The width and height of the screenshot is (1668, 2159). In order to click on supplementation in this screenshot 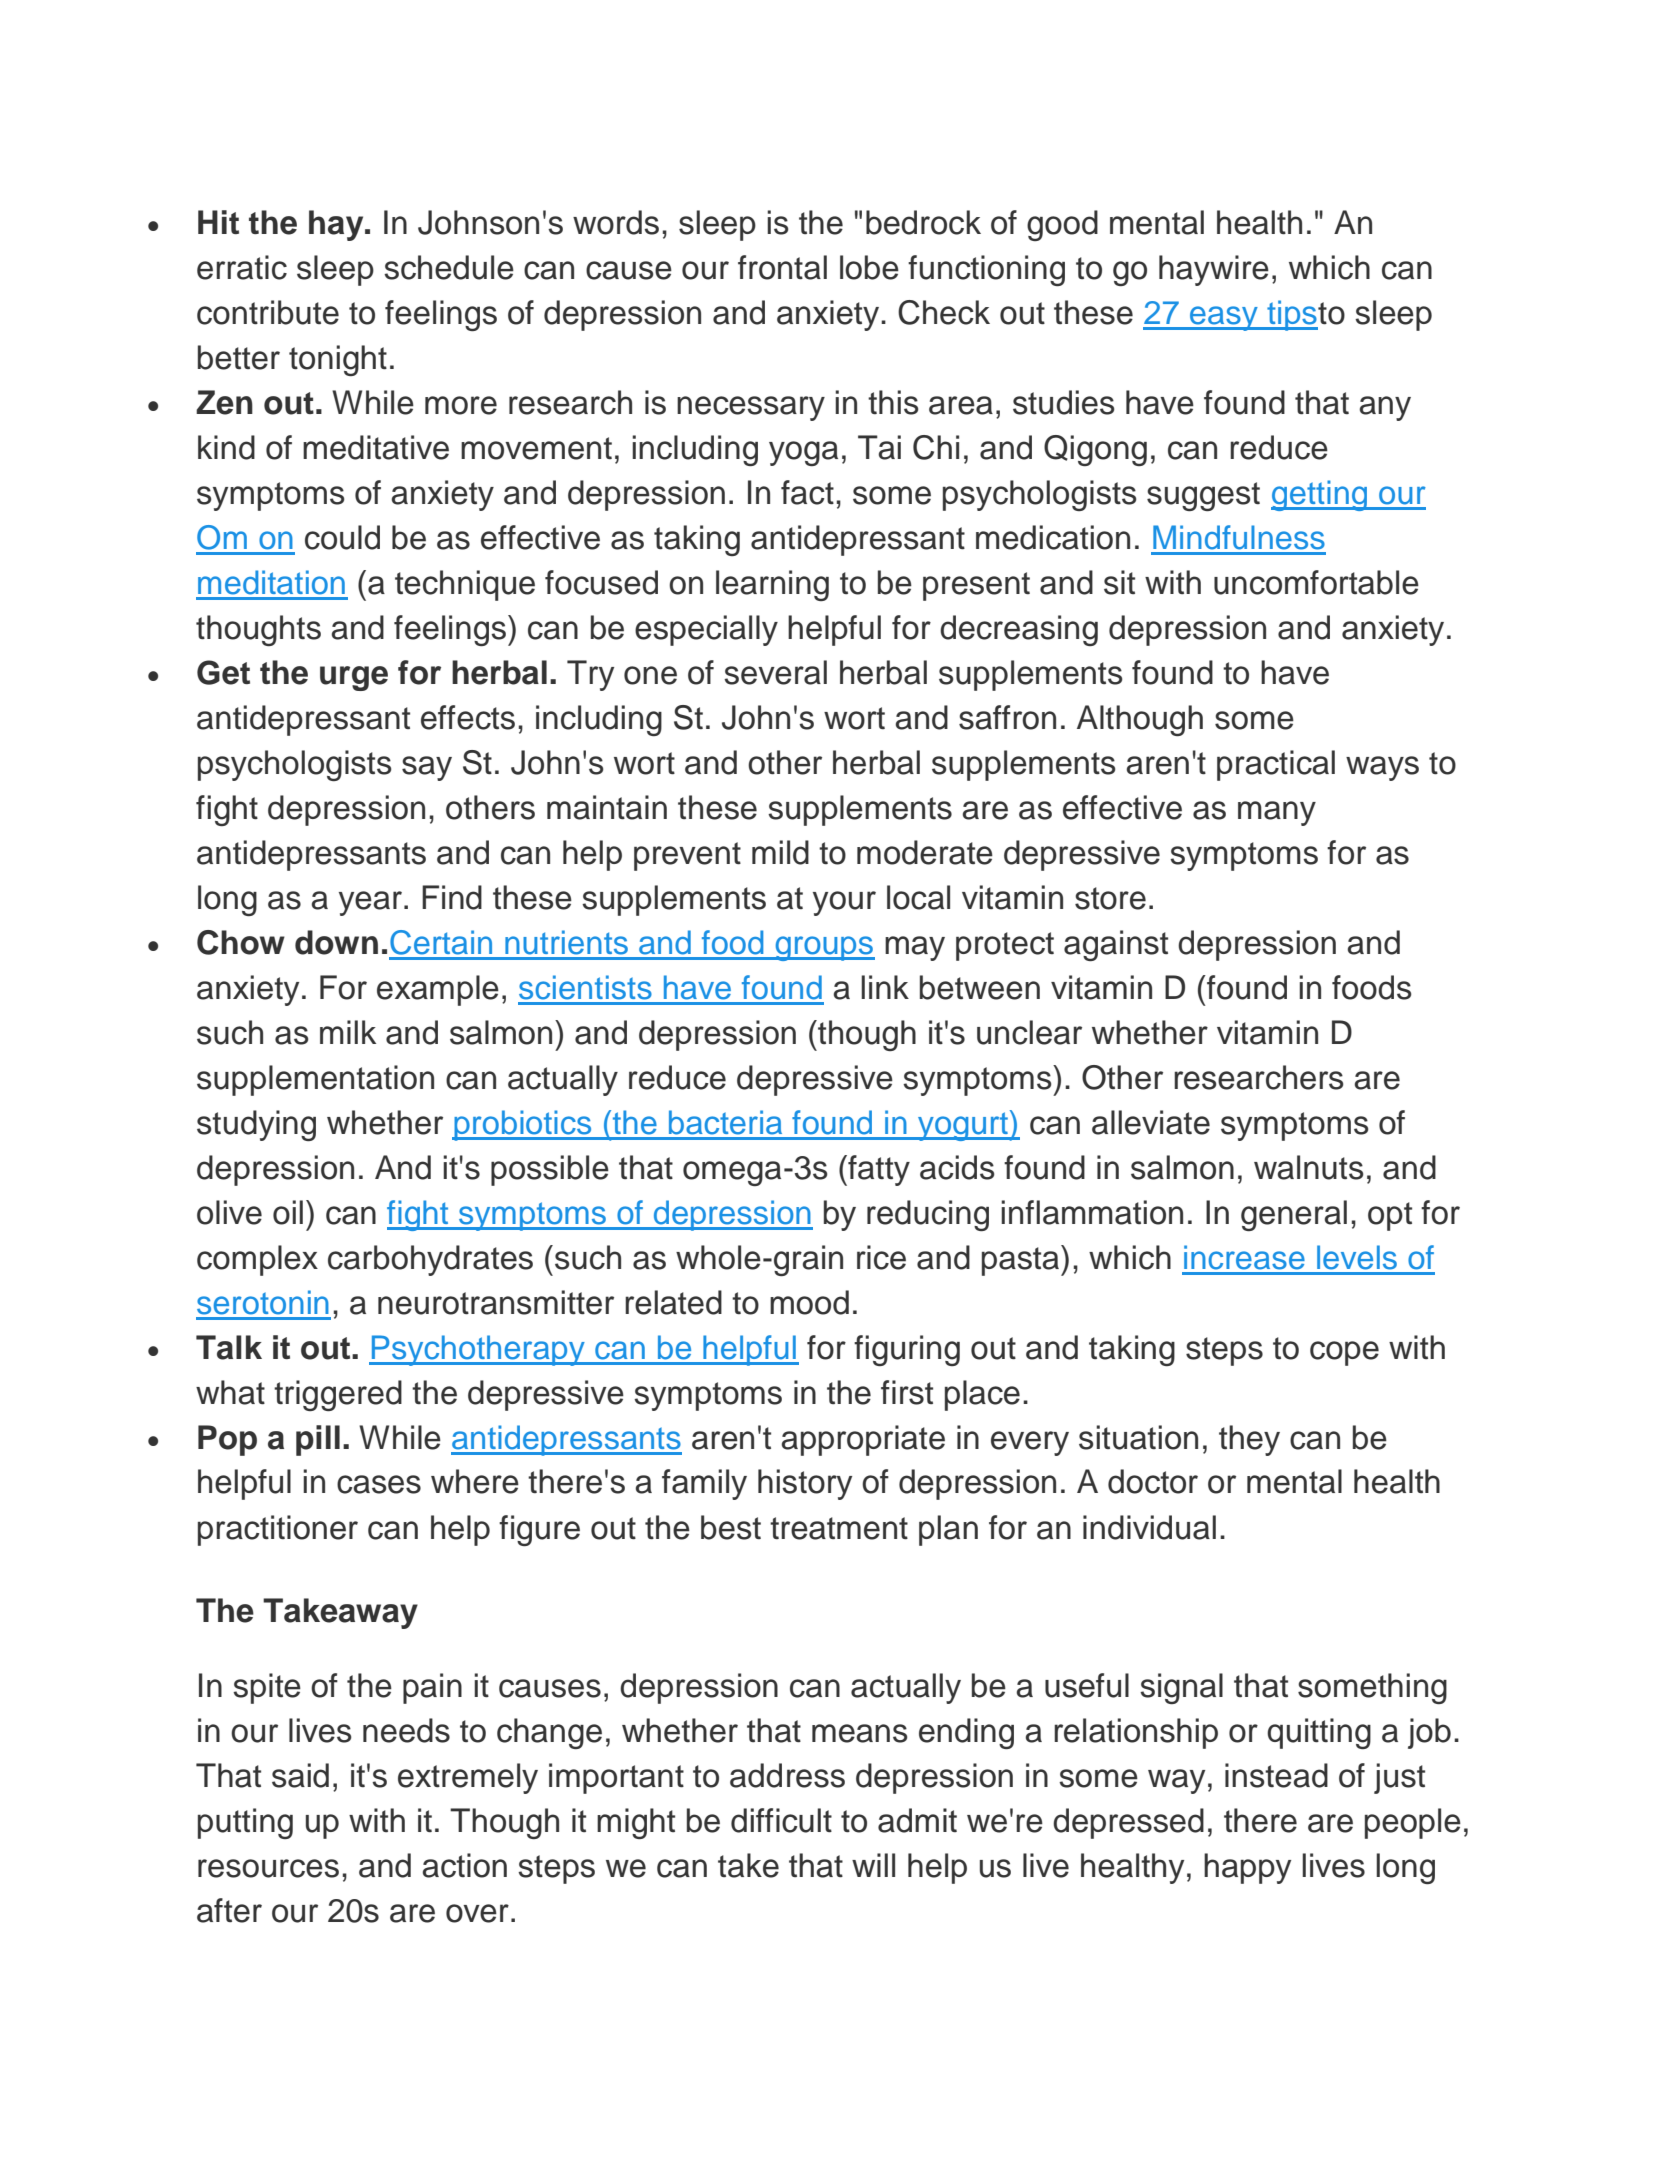, I will do `click(315, 1080)`.
